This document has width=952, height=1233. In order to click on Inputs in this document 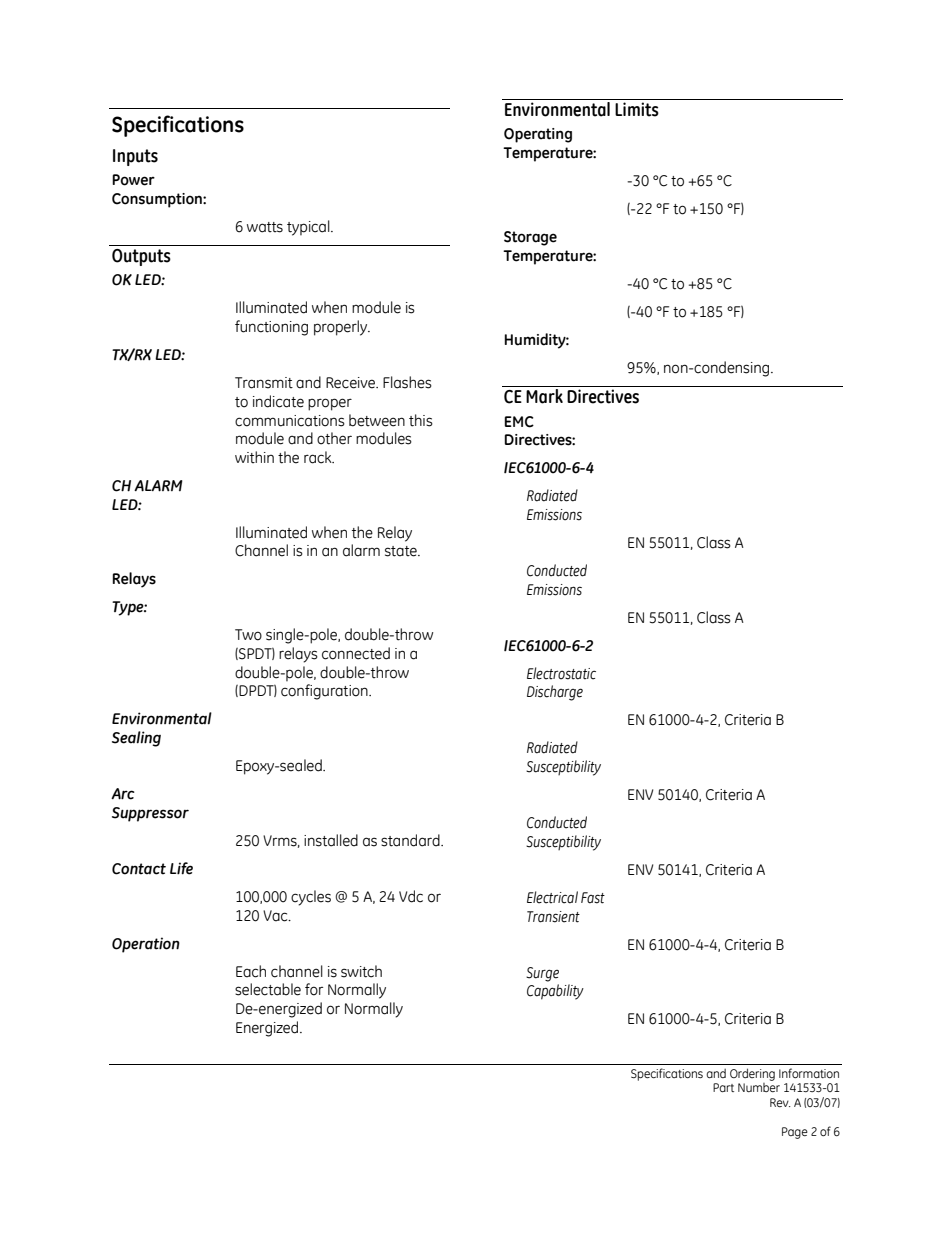, I will do `click(135, 157)`.
